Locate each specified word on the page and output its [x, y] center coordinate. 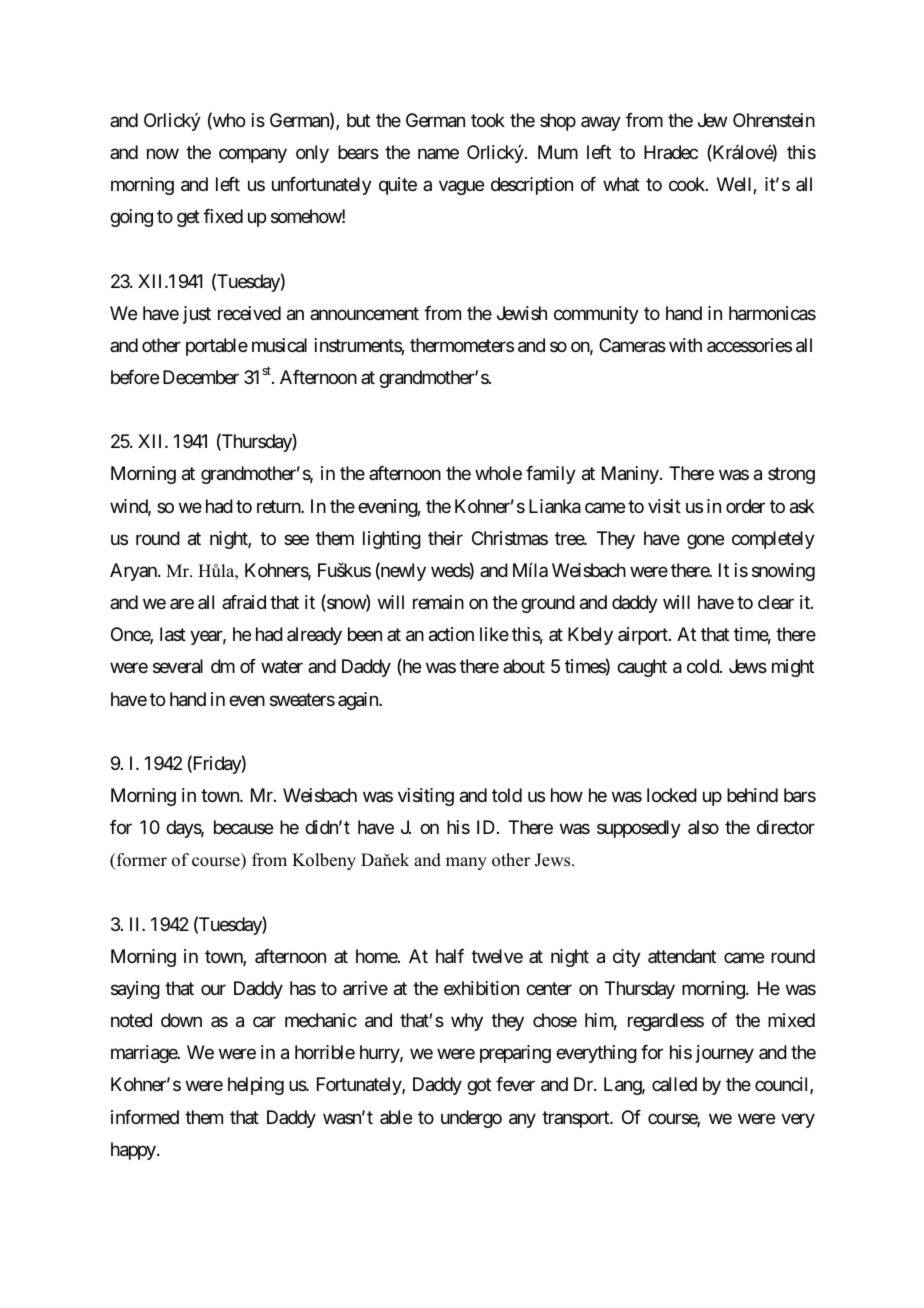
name [438, 153]
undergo [471, 1119]
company [253, 155]
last [173, 634]
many [466, 863]
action [451, 634]
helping [256, 1086]
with [685, 345]
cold [704, 666]
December [201, 377]
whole [498, 473]
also [703, 827]
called [674, 1084]
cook [688, 184]
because [243, 827]
